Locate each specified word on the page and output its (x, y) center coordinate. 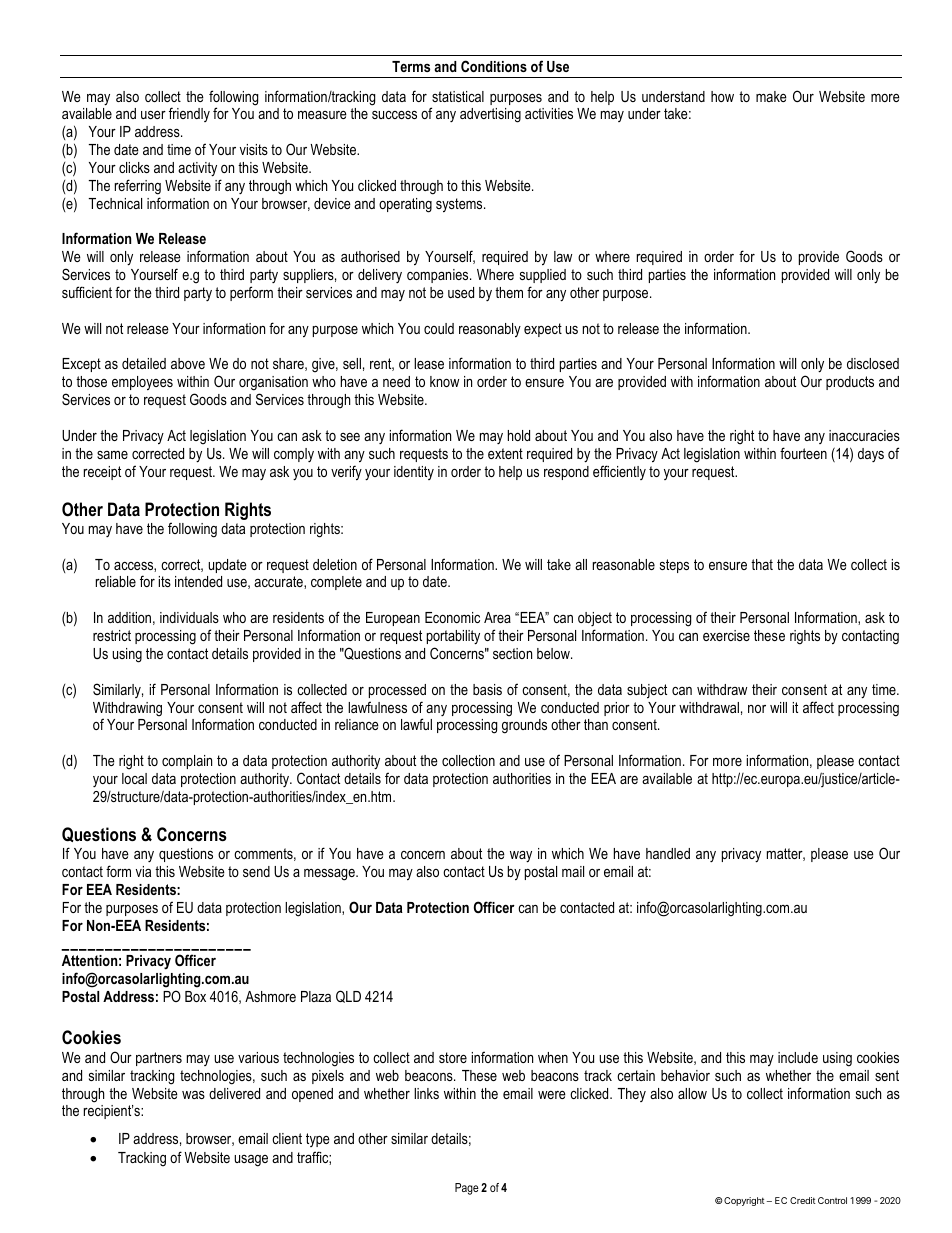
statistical (458, 96)
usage (251, 1161)
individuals (189, 617)
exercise (726, 635)
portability (453, 637)
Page (467, 1189)
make (771, 96)
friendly (189, 114)
